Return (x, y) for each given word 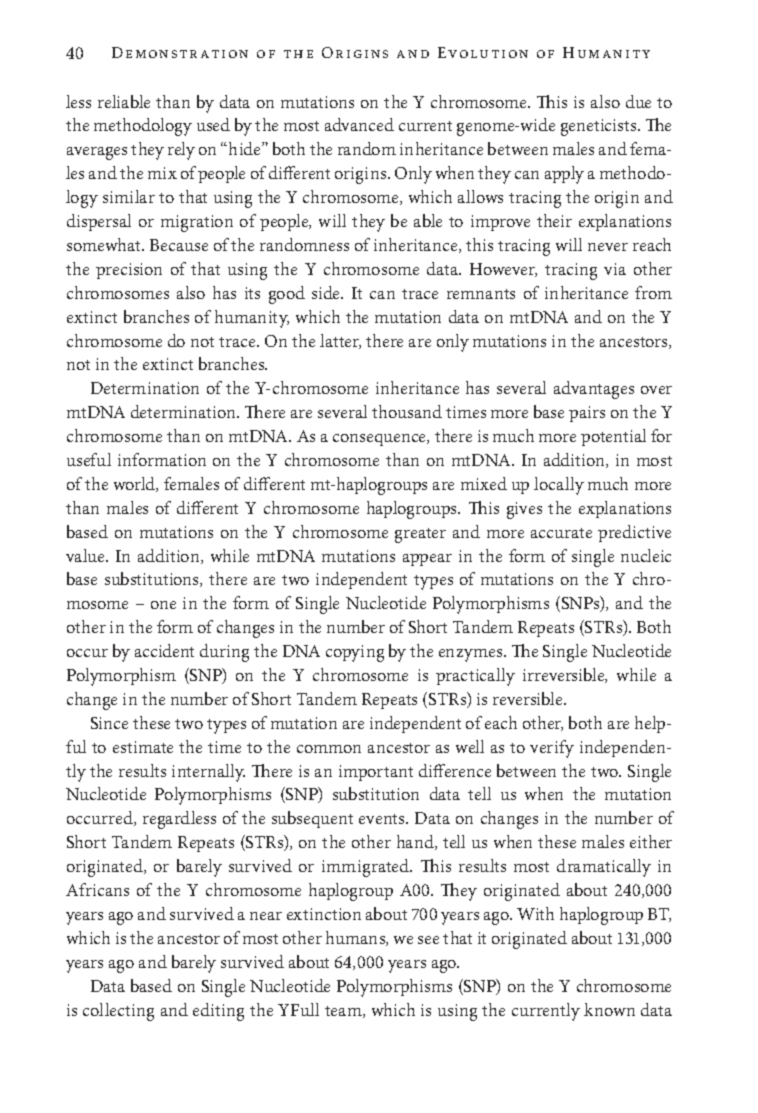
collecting (118, 1012)
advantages (594, 390)
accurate (561, 533)
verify (552, 749)
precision (129, 271)
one (163, 605)
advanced (359, 124)
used (213, 124)
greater (420, 535)
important (376, 773)
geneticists (600, 127)
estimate (143, 747)
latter (340, 341)
